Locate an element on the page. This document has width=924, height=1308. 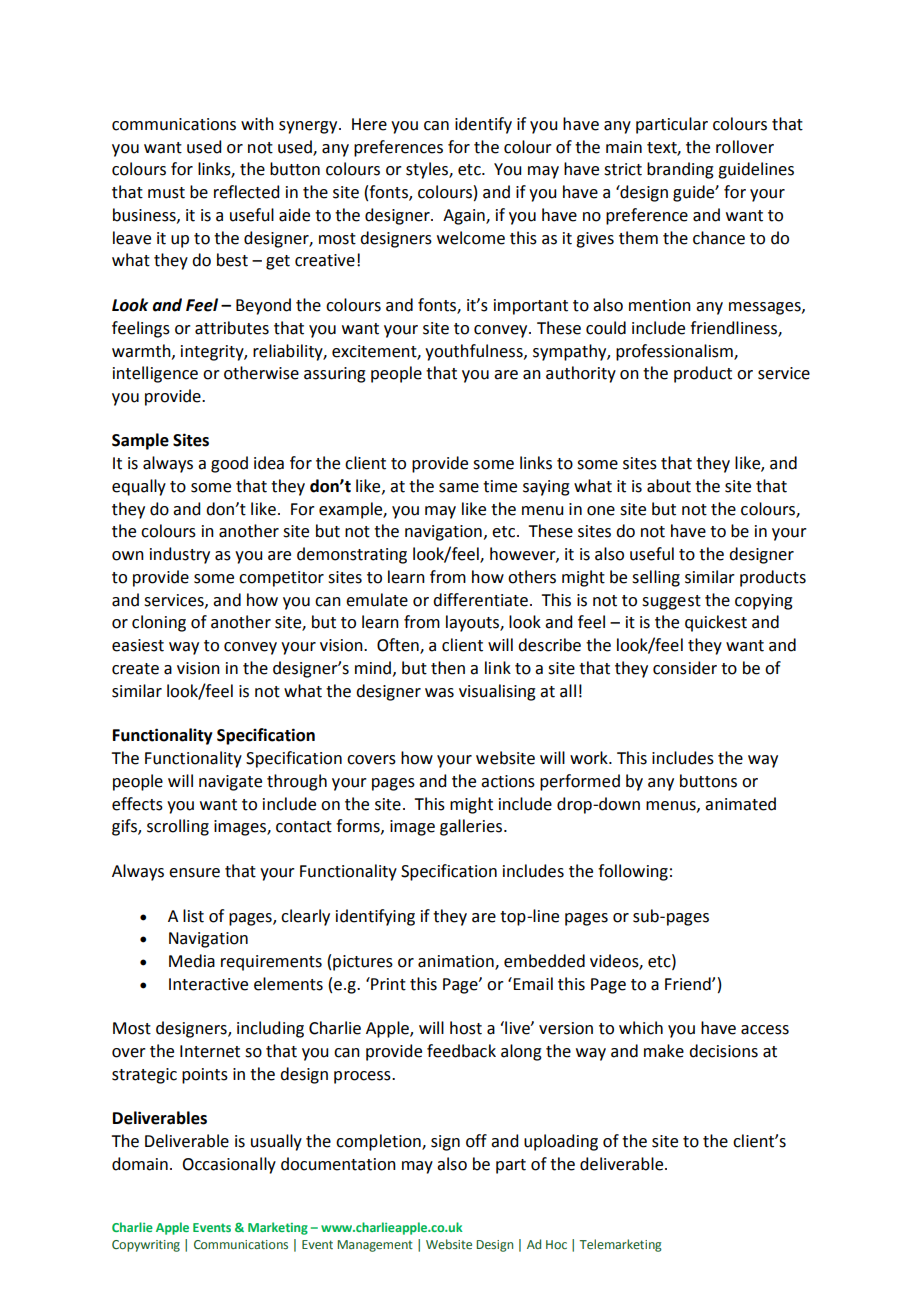
Again is located at coordinates (465, 217).
